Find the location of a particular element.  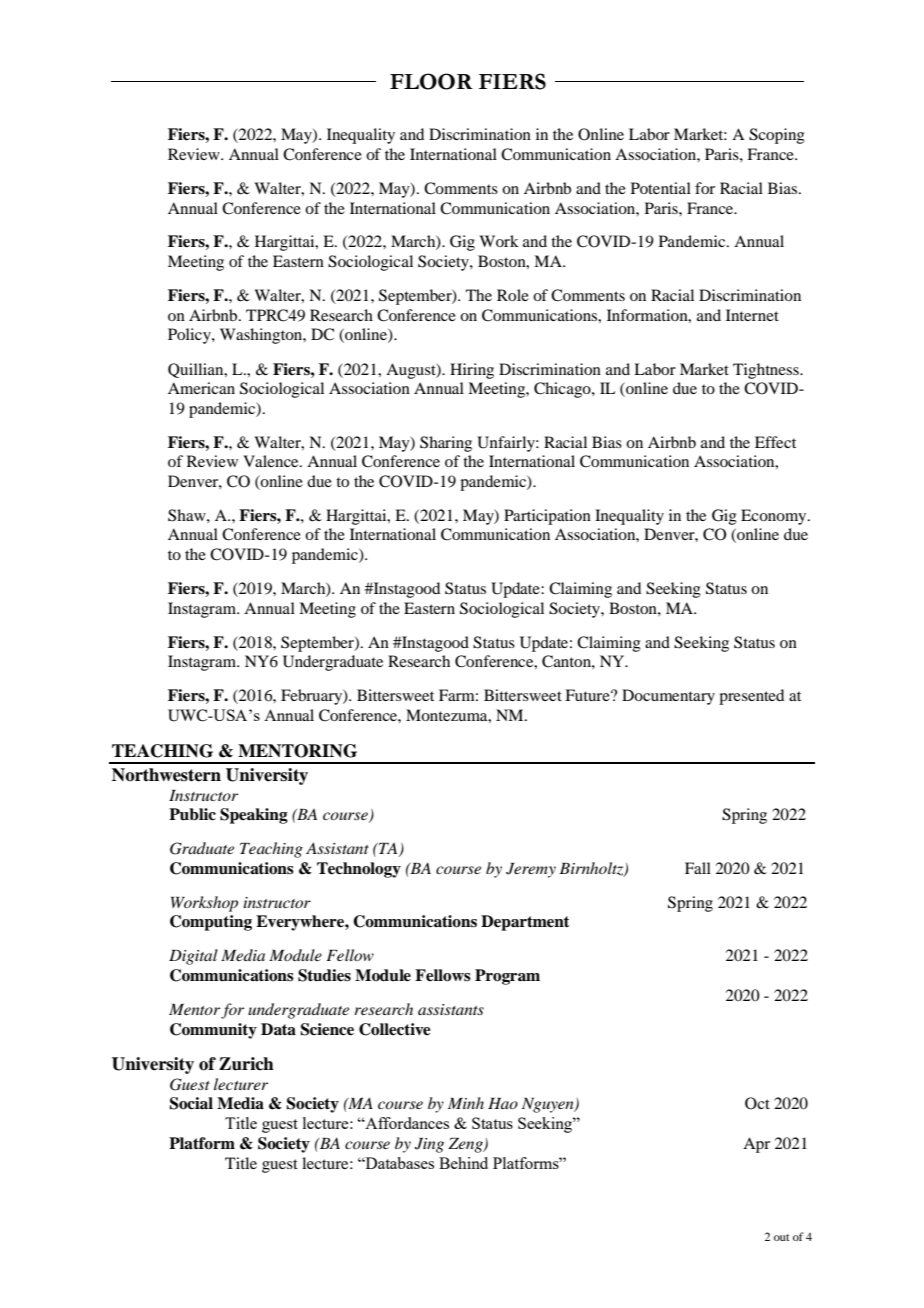

Documentary is located at coordinates (668, 697).
